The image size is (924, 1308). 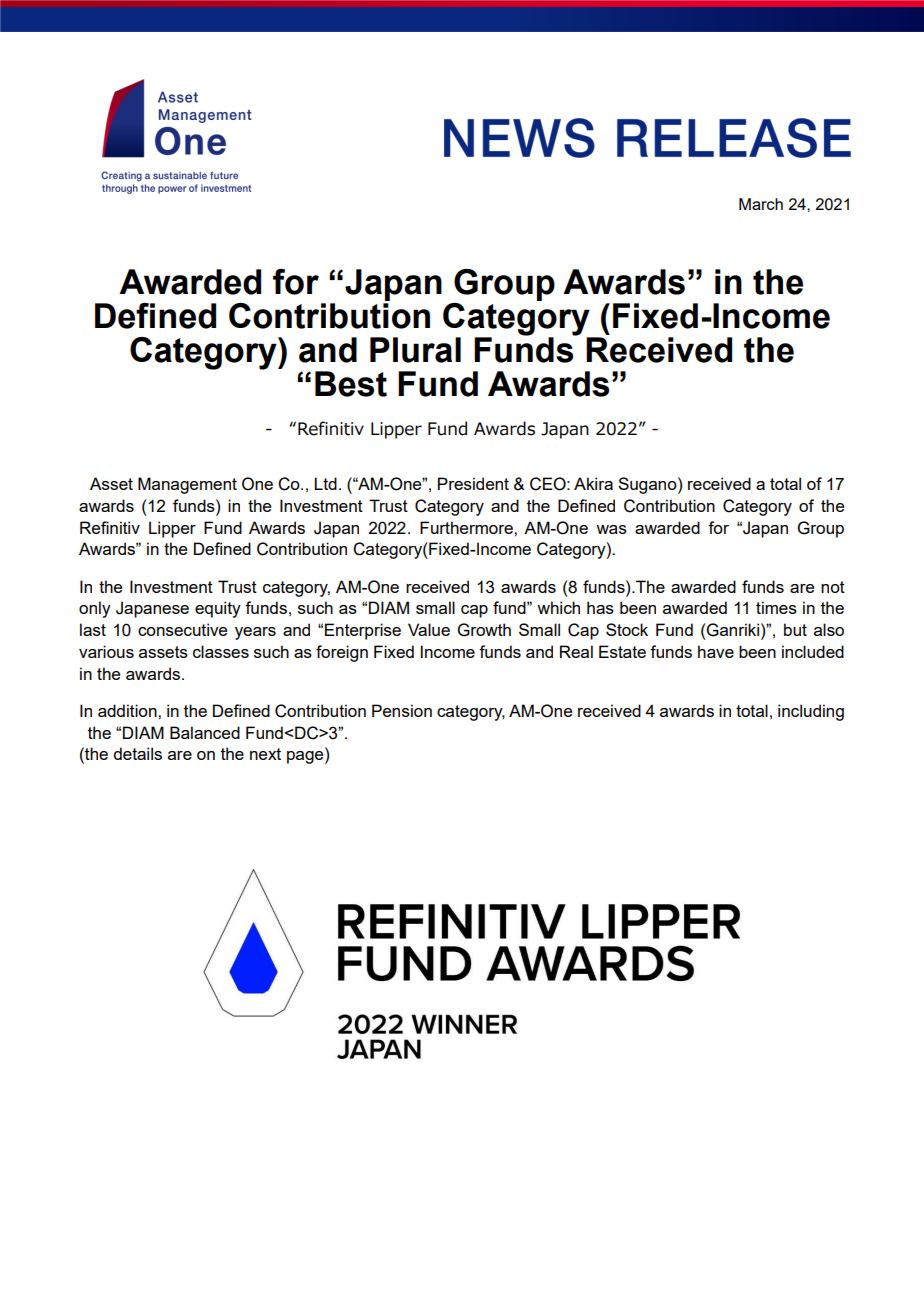 What do you see at coordinates (467, 527) in the page?
I see `Furthermore` at bounding box center [467, 527].
